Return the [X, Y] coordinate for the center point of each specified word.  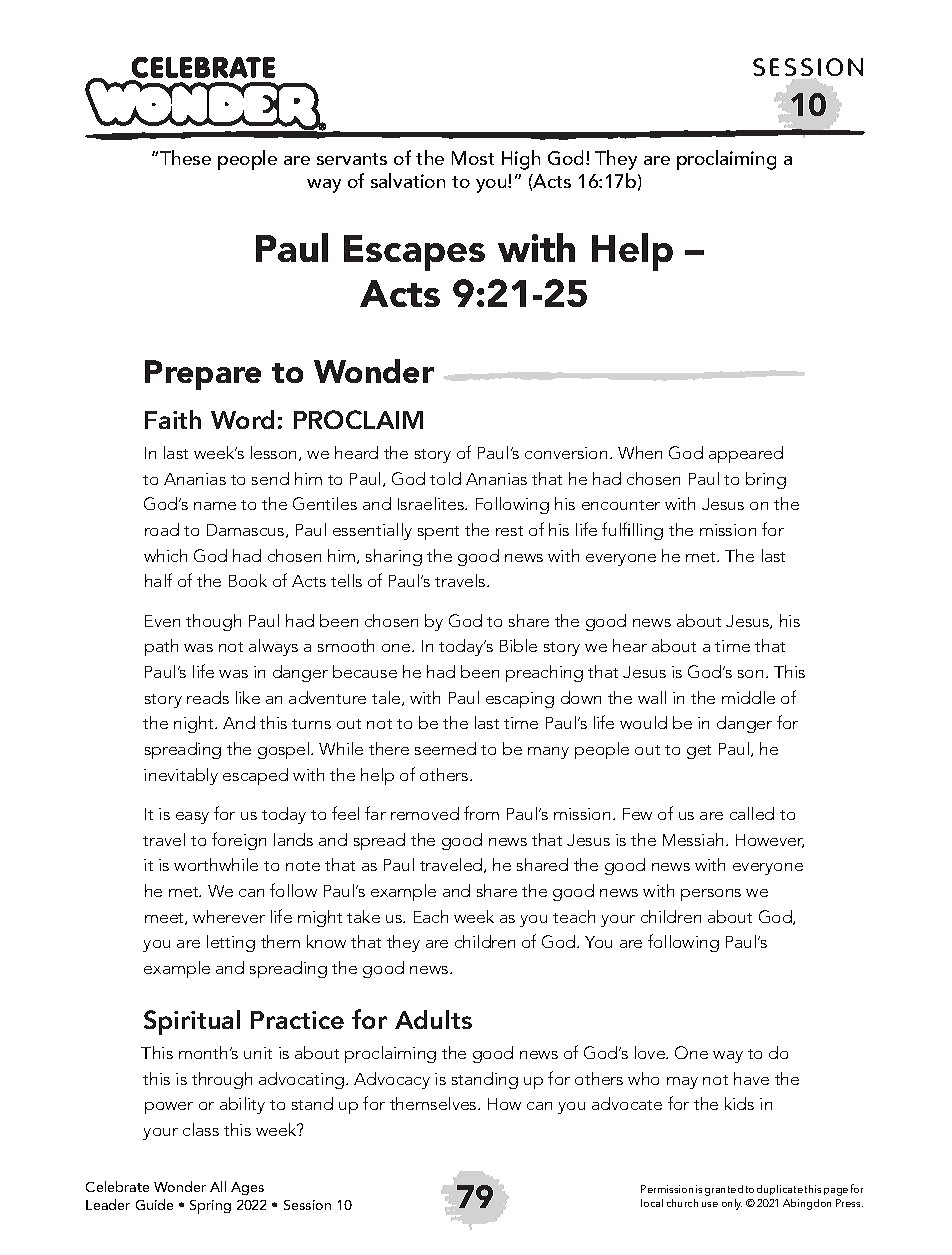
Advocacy [392, 1080]
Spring [210, 1207]
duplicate [780, 1190]
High [521, 160]
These [185, 157]
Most [473, 158]
